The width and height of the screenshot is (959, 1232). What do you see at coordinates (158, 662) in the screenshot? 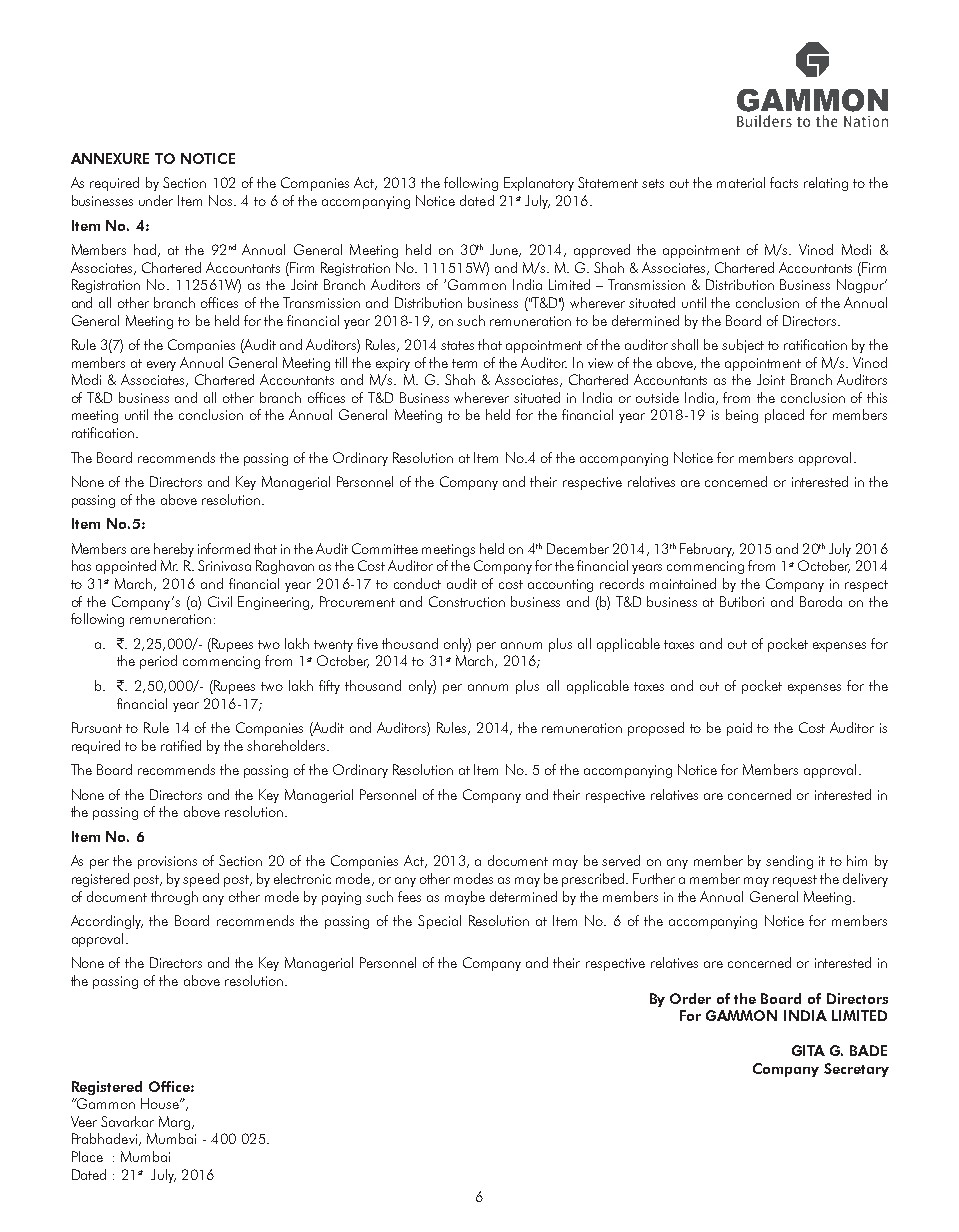
I see `period` at bounding box center [158, 662].
